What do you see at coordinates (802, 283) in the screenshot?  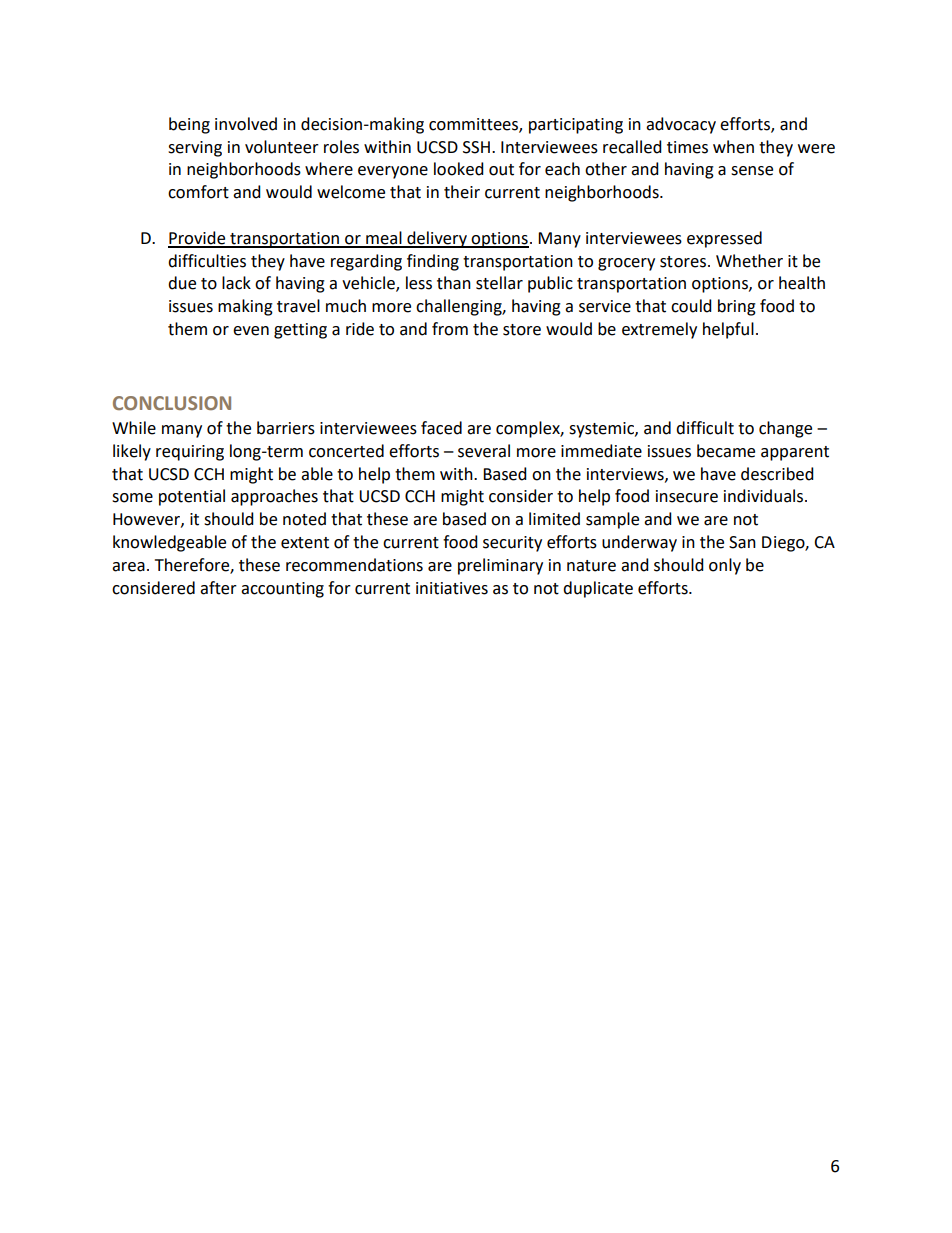 I see `health` at bounding box center [802, 283].
